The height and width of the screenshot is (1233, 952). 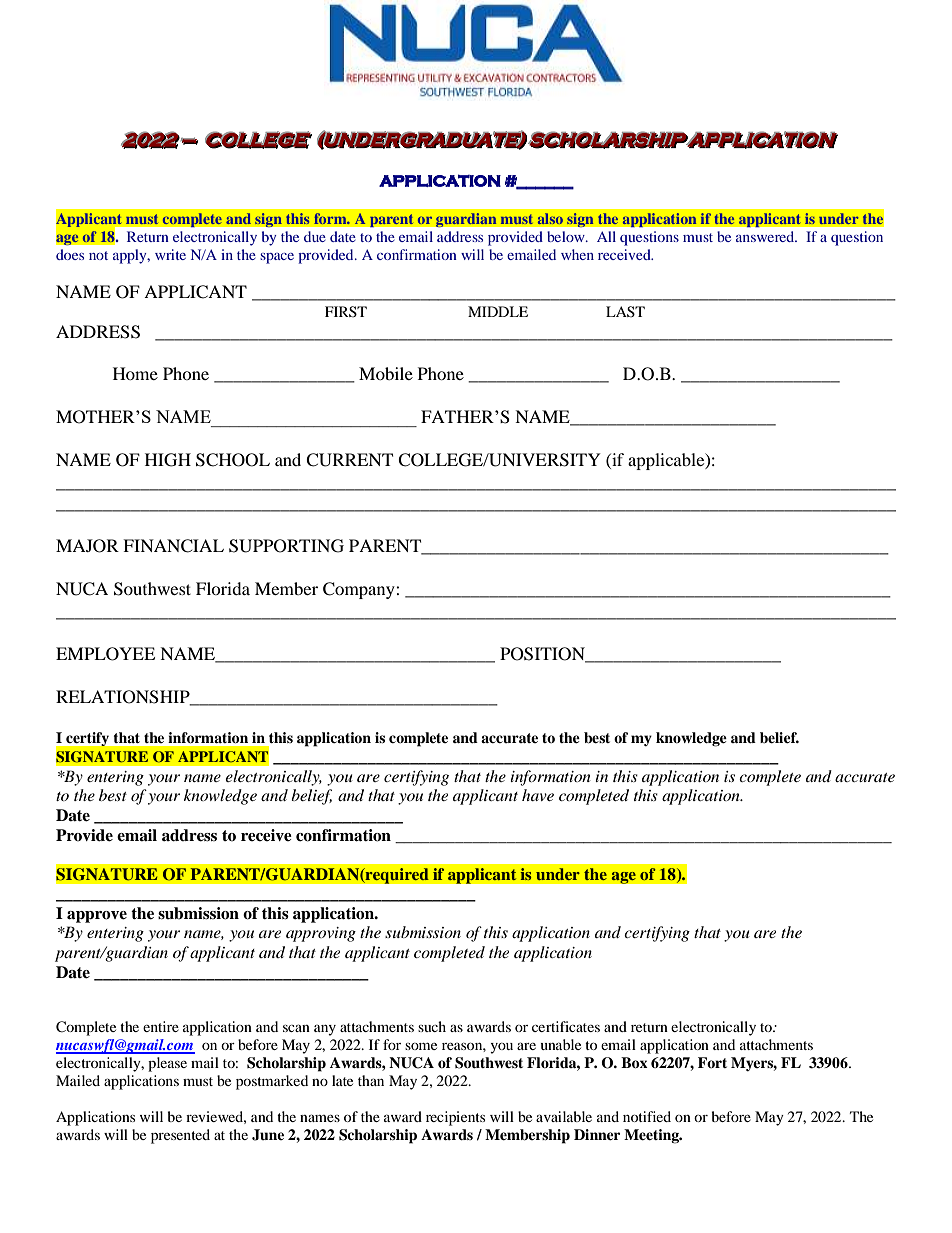 What do you see at coordinates (105, 654) in the screenshot?
I see `EMPLOYEE` at bounding box center [105, 654].
